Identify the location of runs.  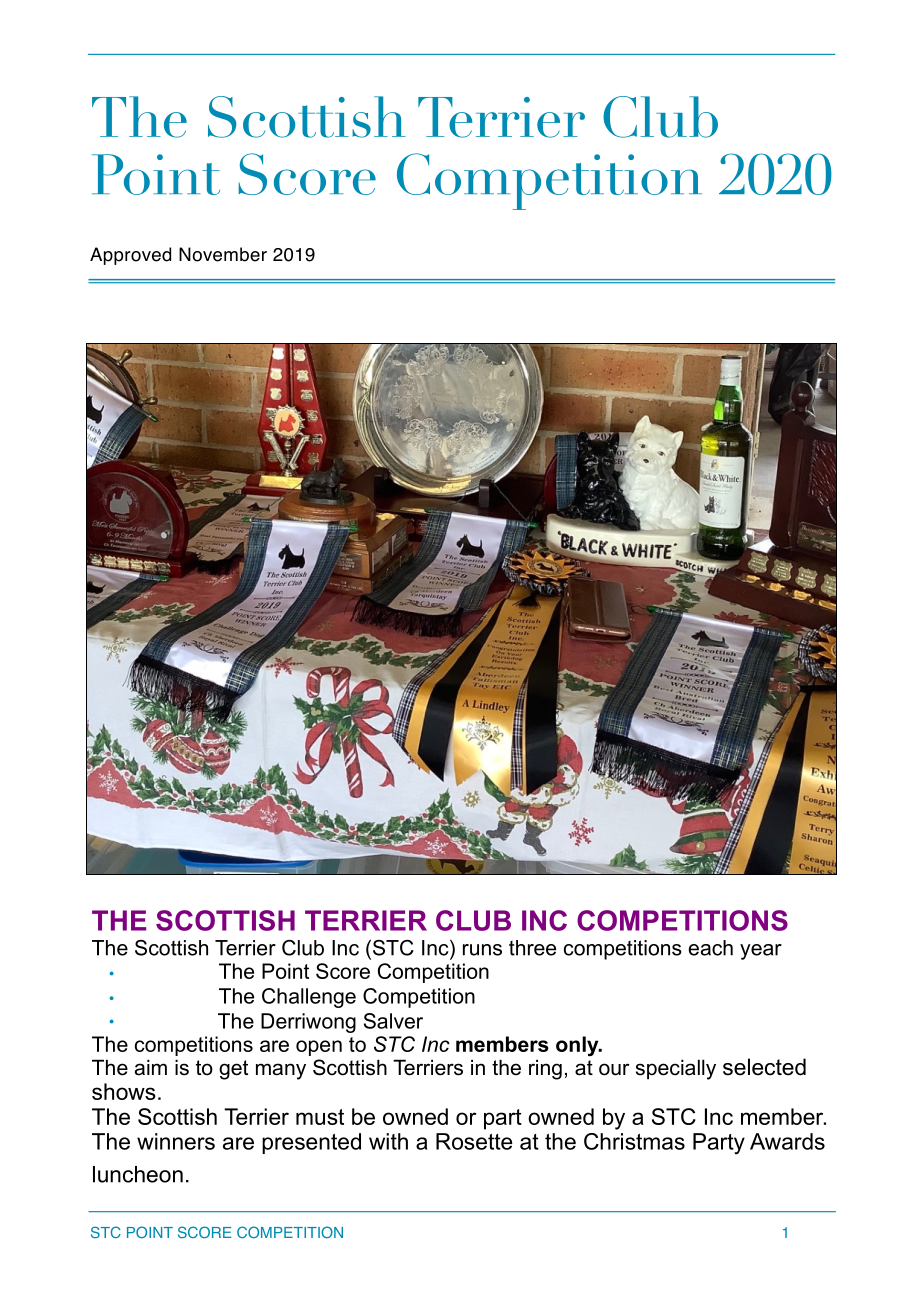
(482, 950).
